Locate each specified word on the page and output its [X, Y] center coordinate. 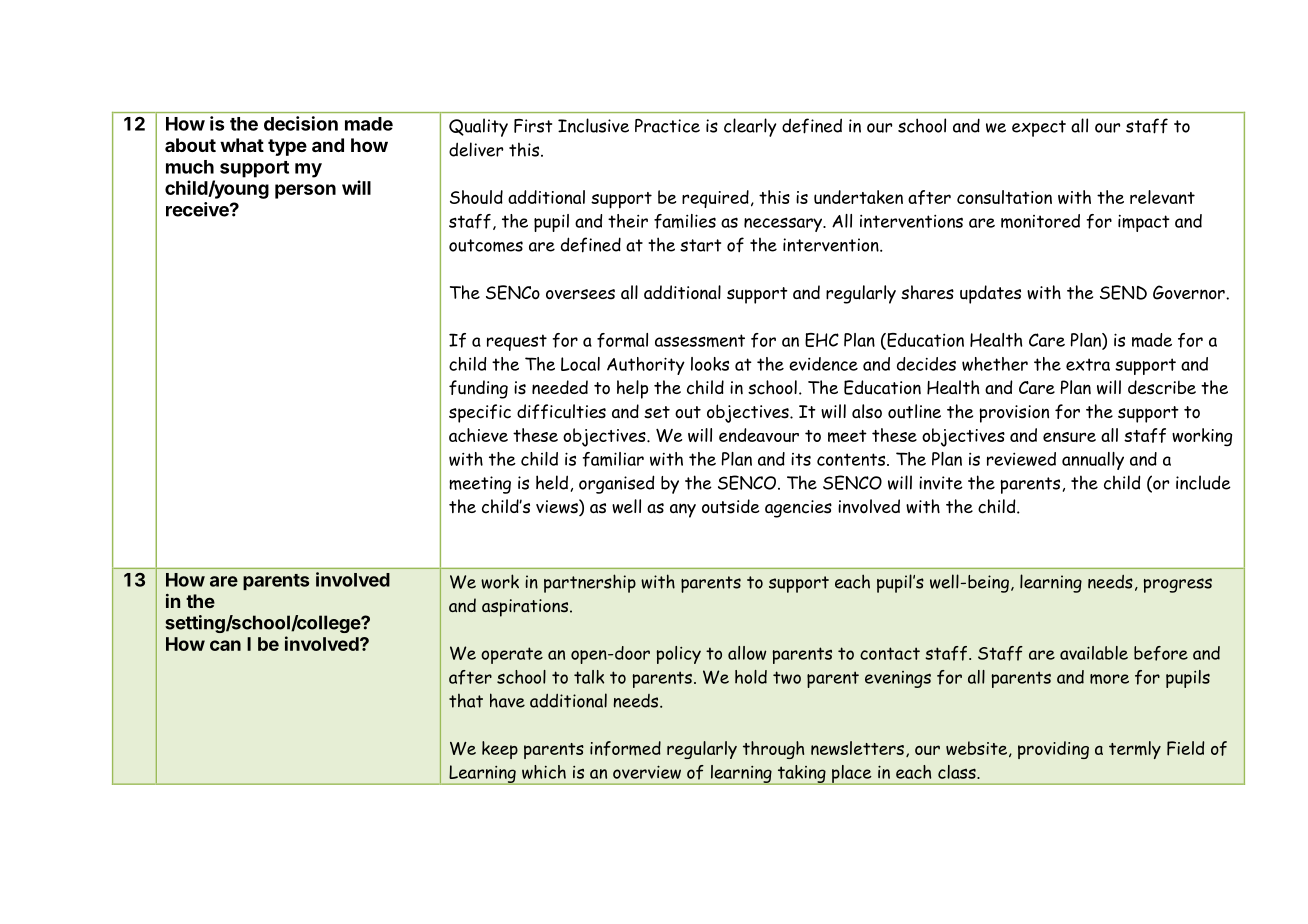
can [225, 645]
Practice [667, 126]
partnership [590, 583]
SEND [1123, 292]
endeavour [759, 435]
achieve [478, 435]
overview [647, 772]
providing [1053, 750]
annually [1093, 461]
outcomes [486, 245]
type [287, 147]
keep [500, 750]
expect [1039, 128]
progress [1177, 585]
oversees [580, 294]
